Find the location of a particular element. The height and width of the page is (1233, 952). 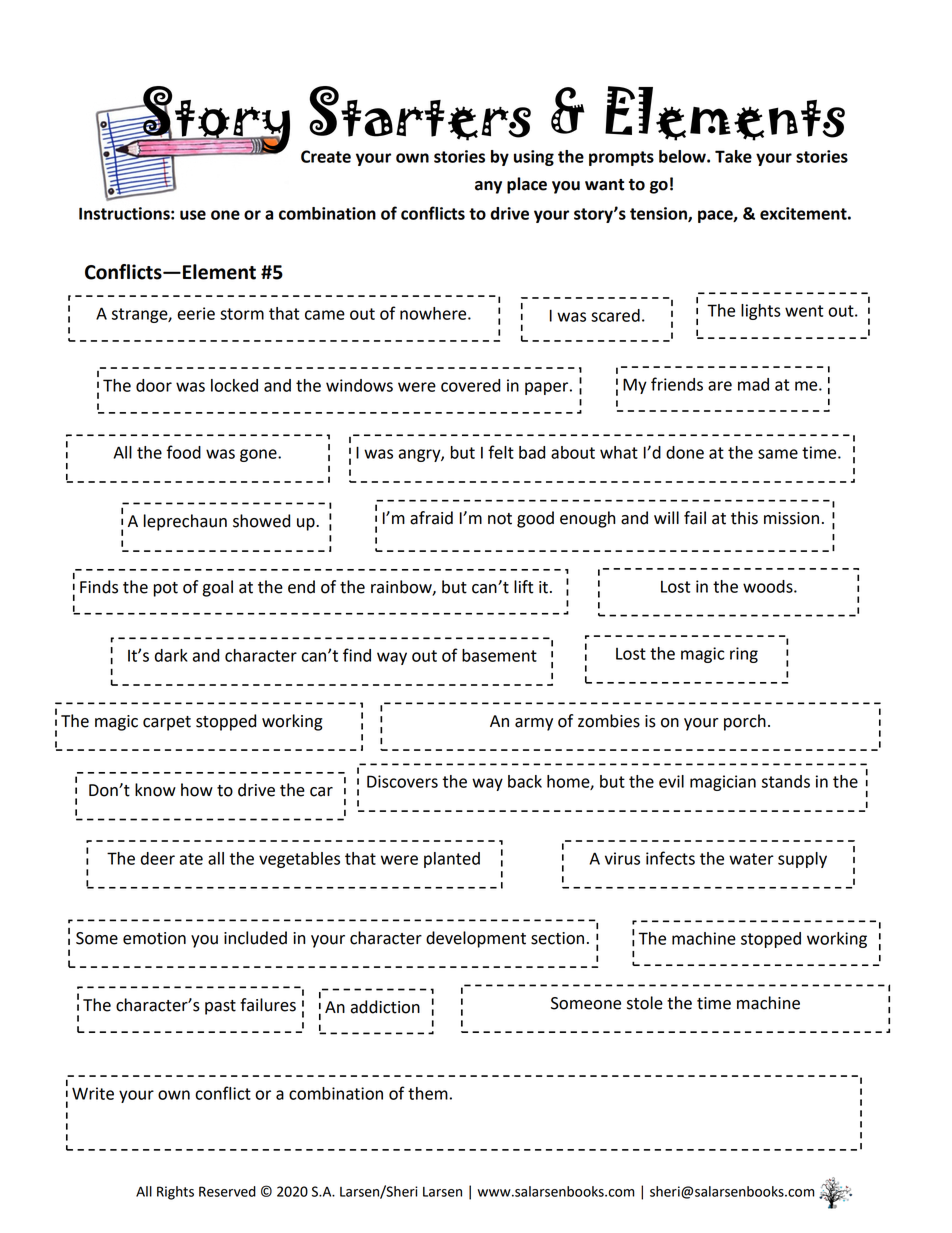

use is located at coordinates (193, 215).
